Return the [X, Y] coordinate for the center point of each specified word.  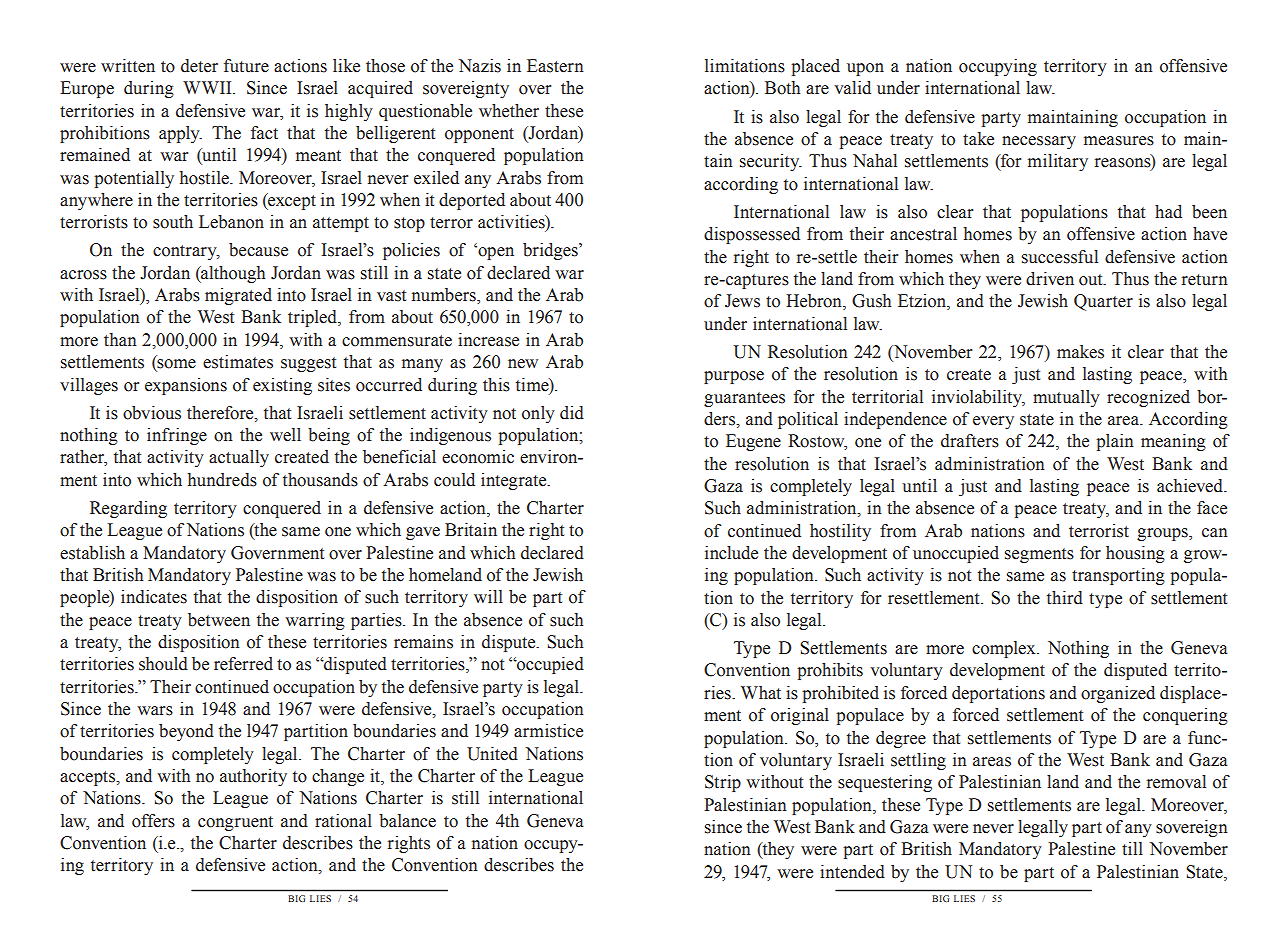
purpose [734, 377]
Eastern [555, 66]
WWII [208, 87]
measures [1119, 141]
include [731, 553]
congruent [235, 823]
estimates [238, 362]
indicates [154, 597]
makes [1080, 352]
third [1065, 598]
